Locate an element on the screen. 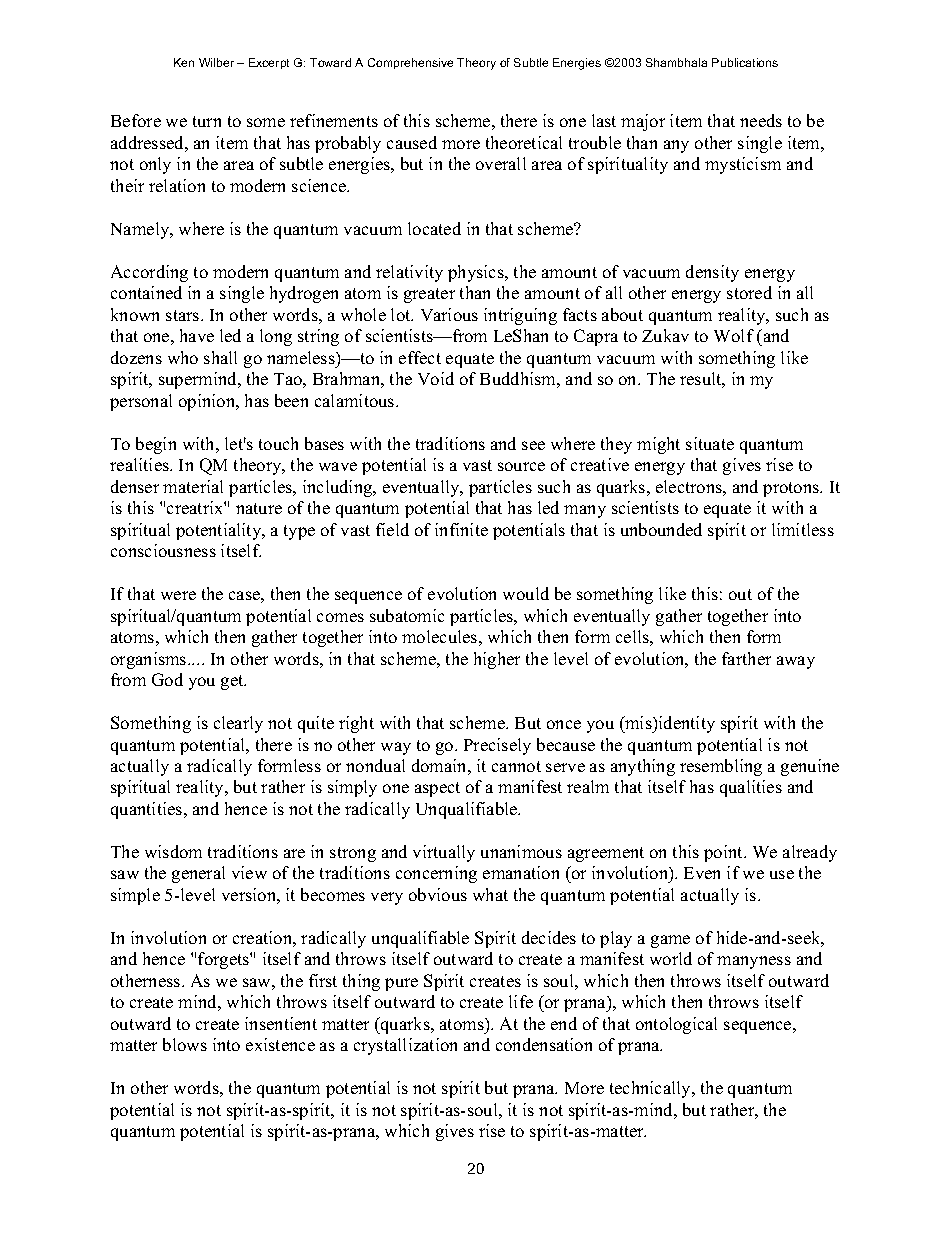  Comprehensive is located at coordinates (410, 63).
